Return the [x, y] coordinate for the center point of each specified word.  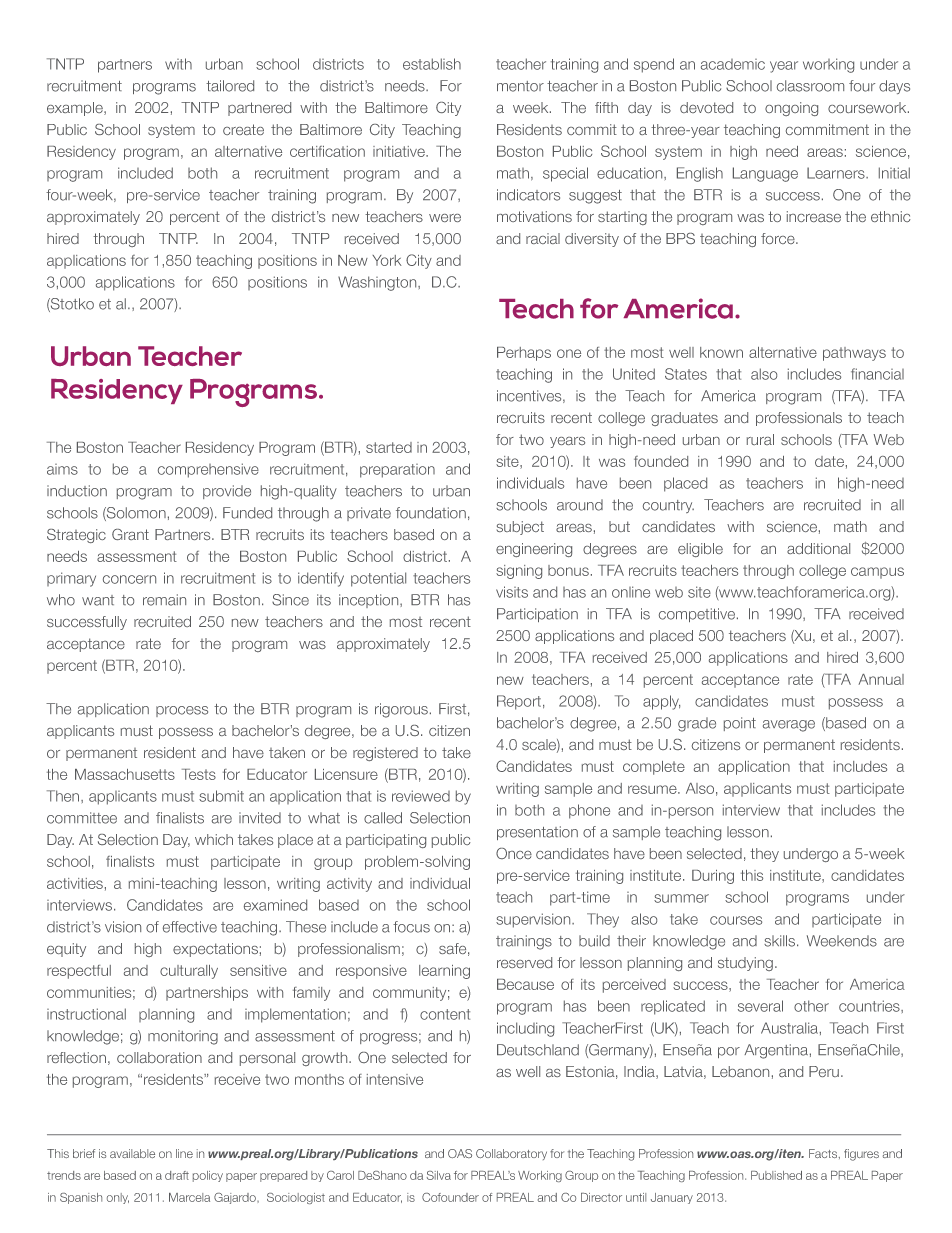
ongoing [791, 109]
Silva [439, 1175]
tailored [230, 86]
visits [512, 592]
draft [177, 1175]
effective [190, 927]
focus [411, 927]
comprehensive [208, 470]
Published [776, 1175]
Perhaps [524, 354]
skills [781, 941]
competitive [698, 615]
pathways [854, 354]
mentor [520, 86]
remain [164, 600]
